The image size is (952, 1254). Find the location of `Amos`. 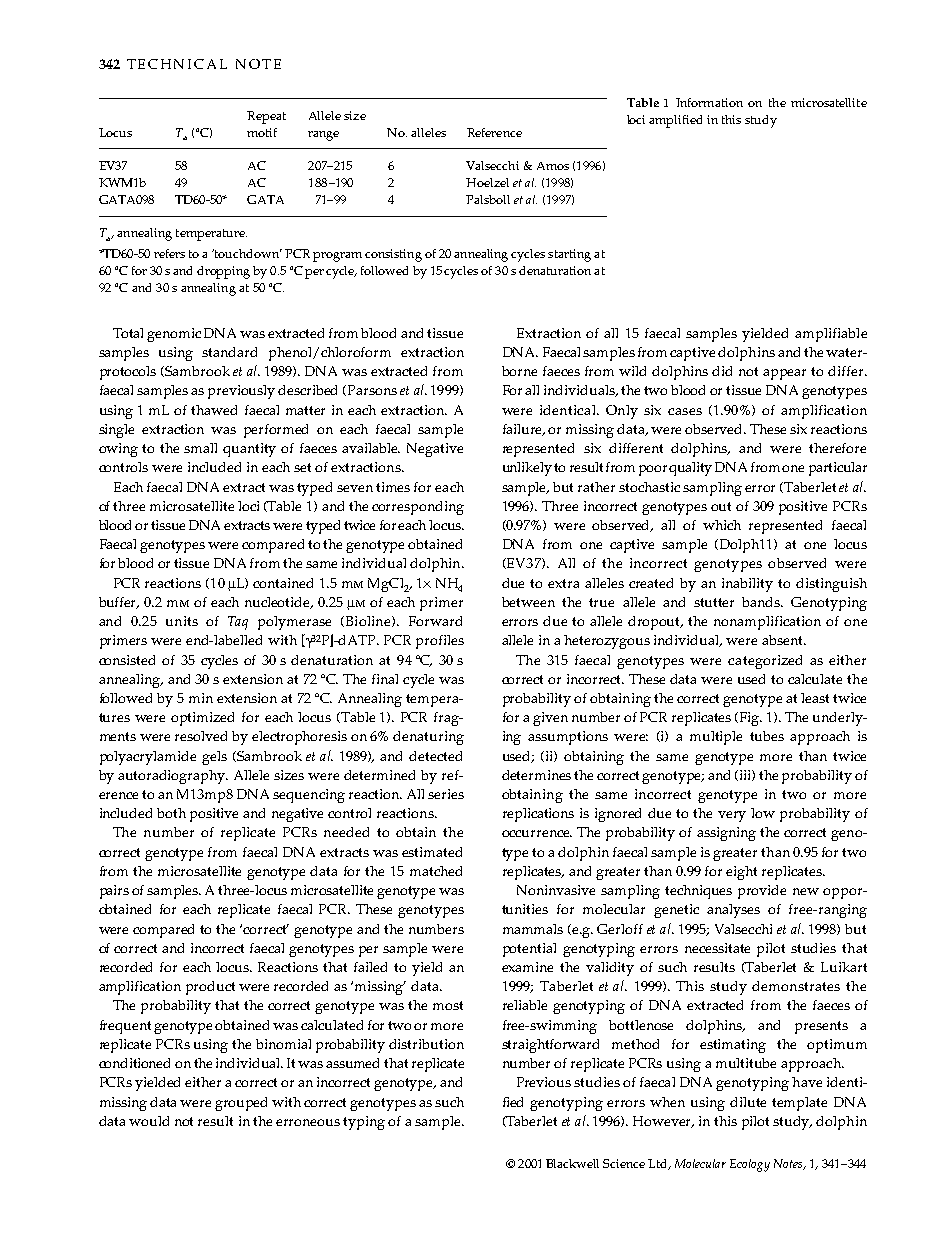

Amos is located at coordinates (553, 166).
